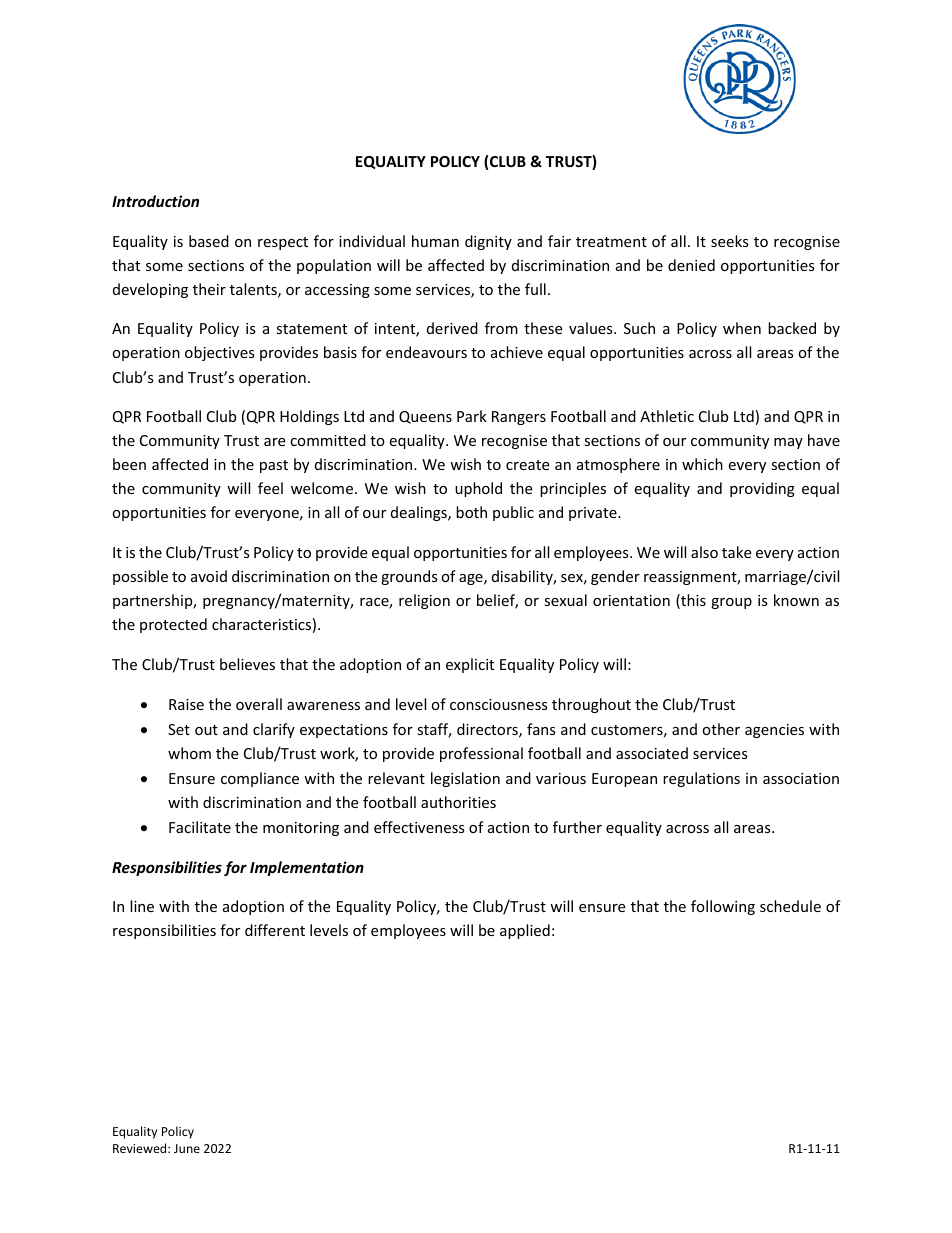 The image size is (952, 1233). I want to click on Park, so click(472, 416).
